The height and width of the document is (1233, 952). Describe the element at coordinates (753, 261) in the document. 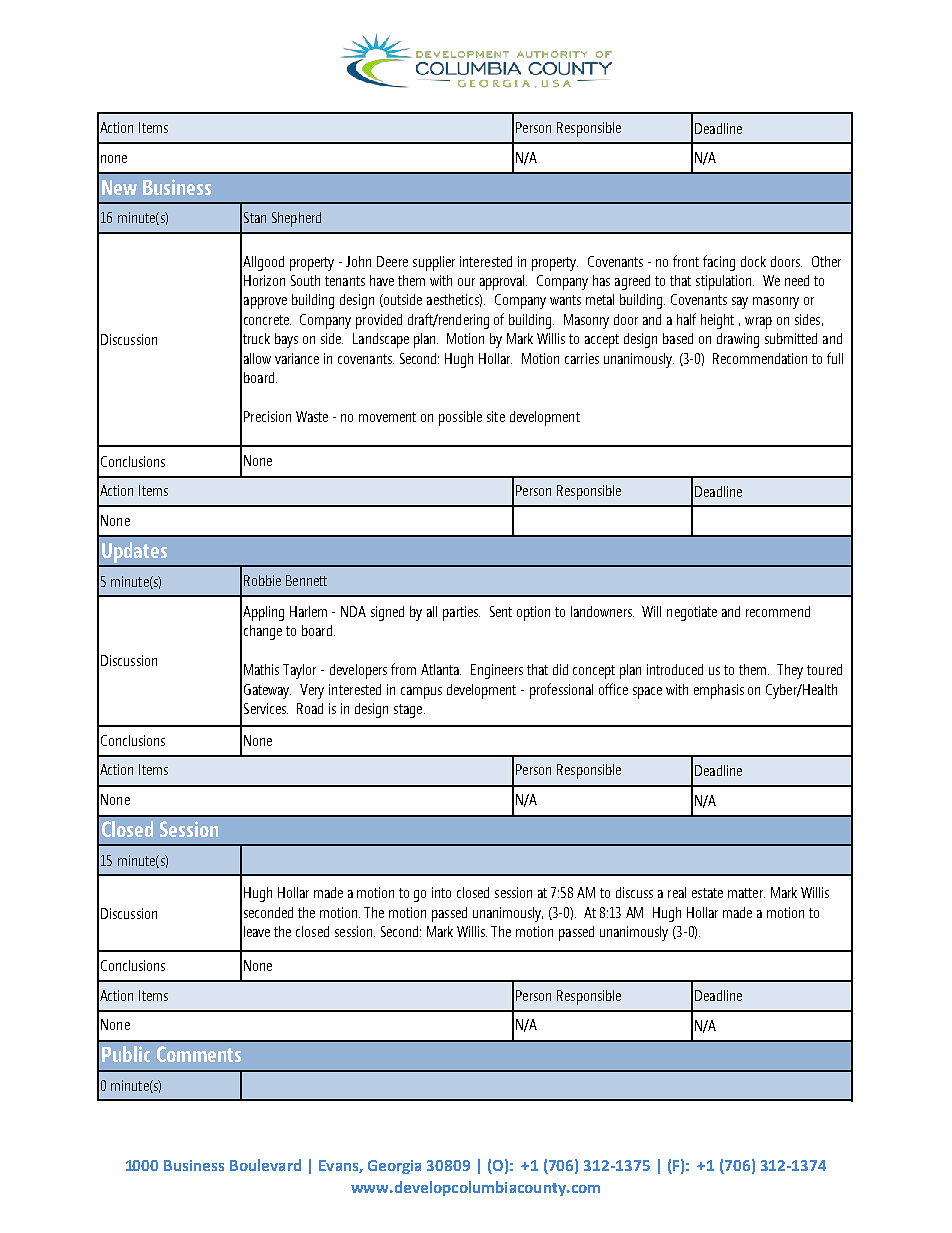

I see `dock` at that location.
